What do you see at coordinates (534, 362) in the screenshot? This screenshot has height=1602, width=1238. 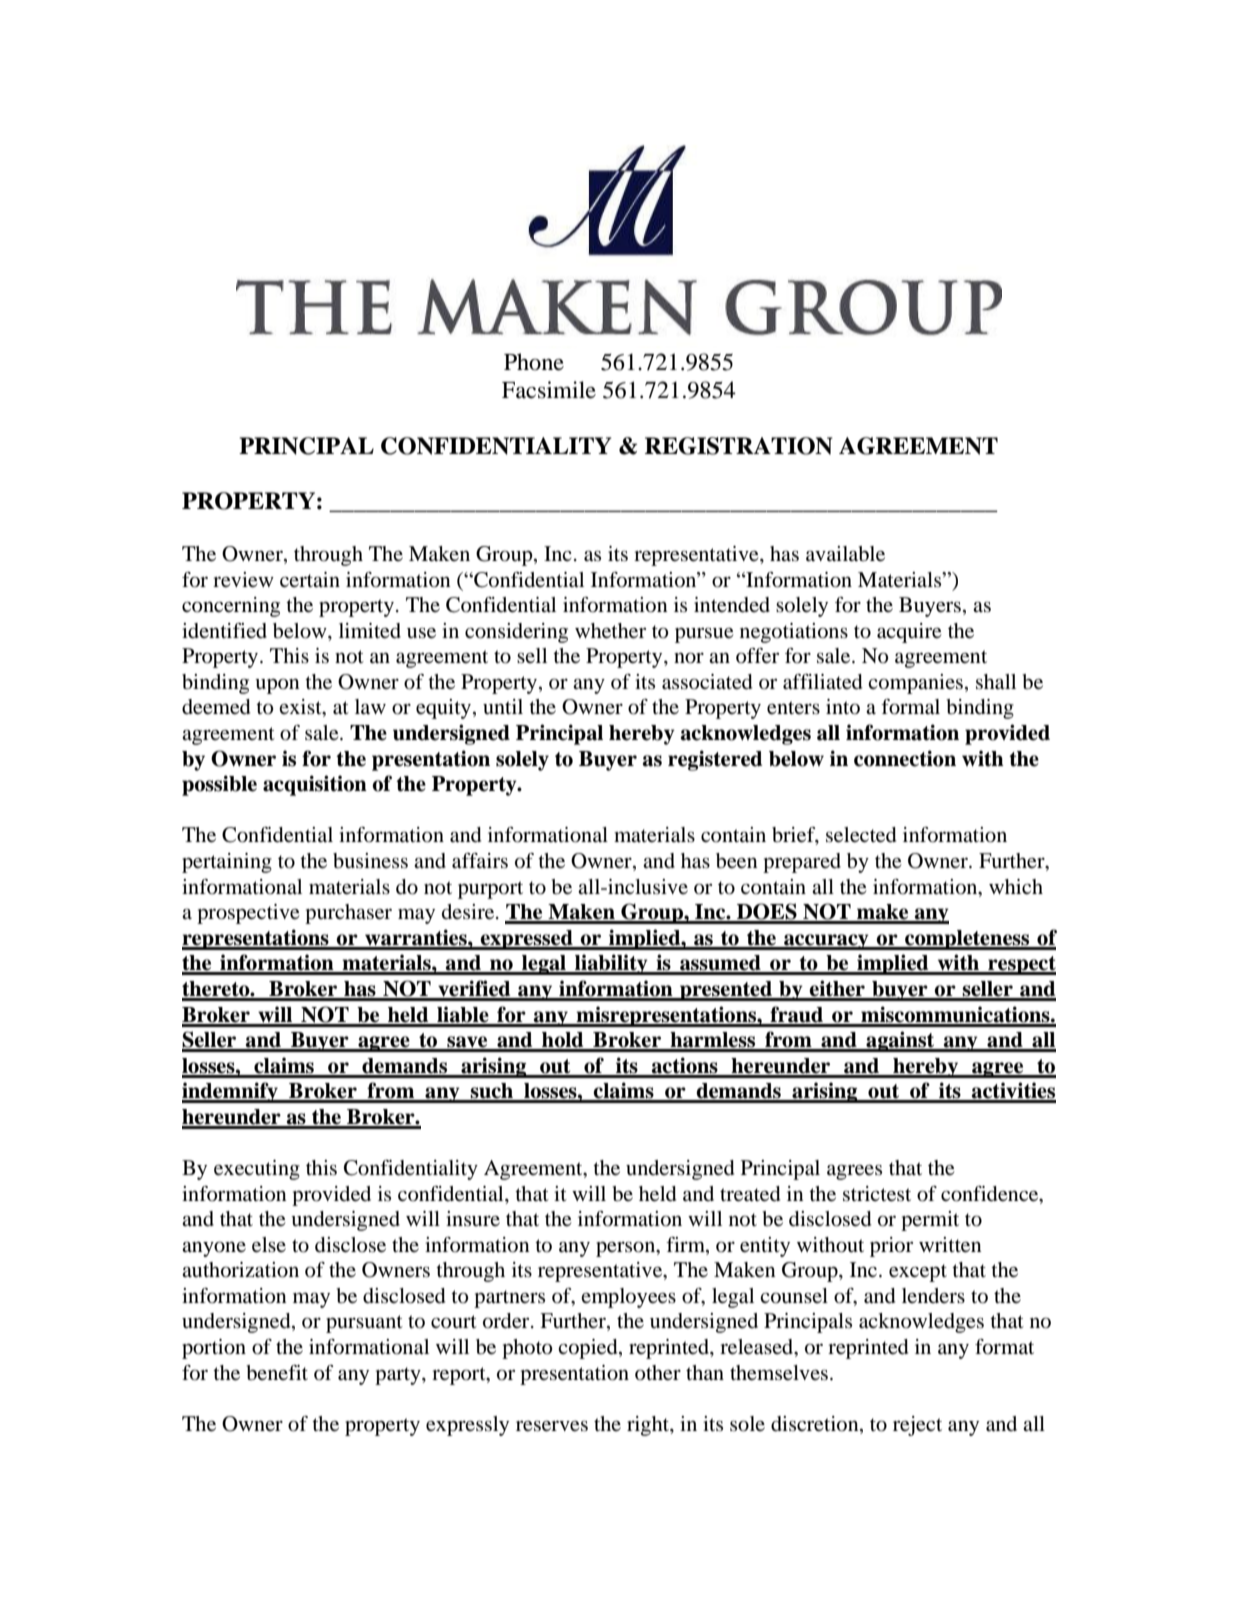 I see `Phone` at bounding box center [534, 362].
